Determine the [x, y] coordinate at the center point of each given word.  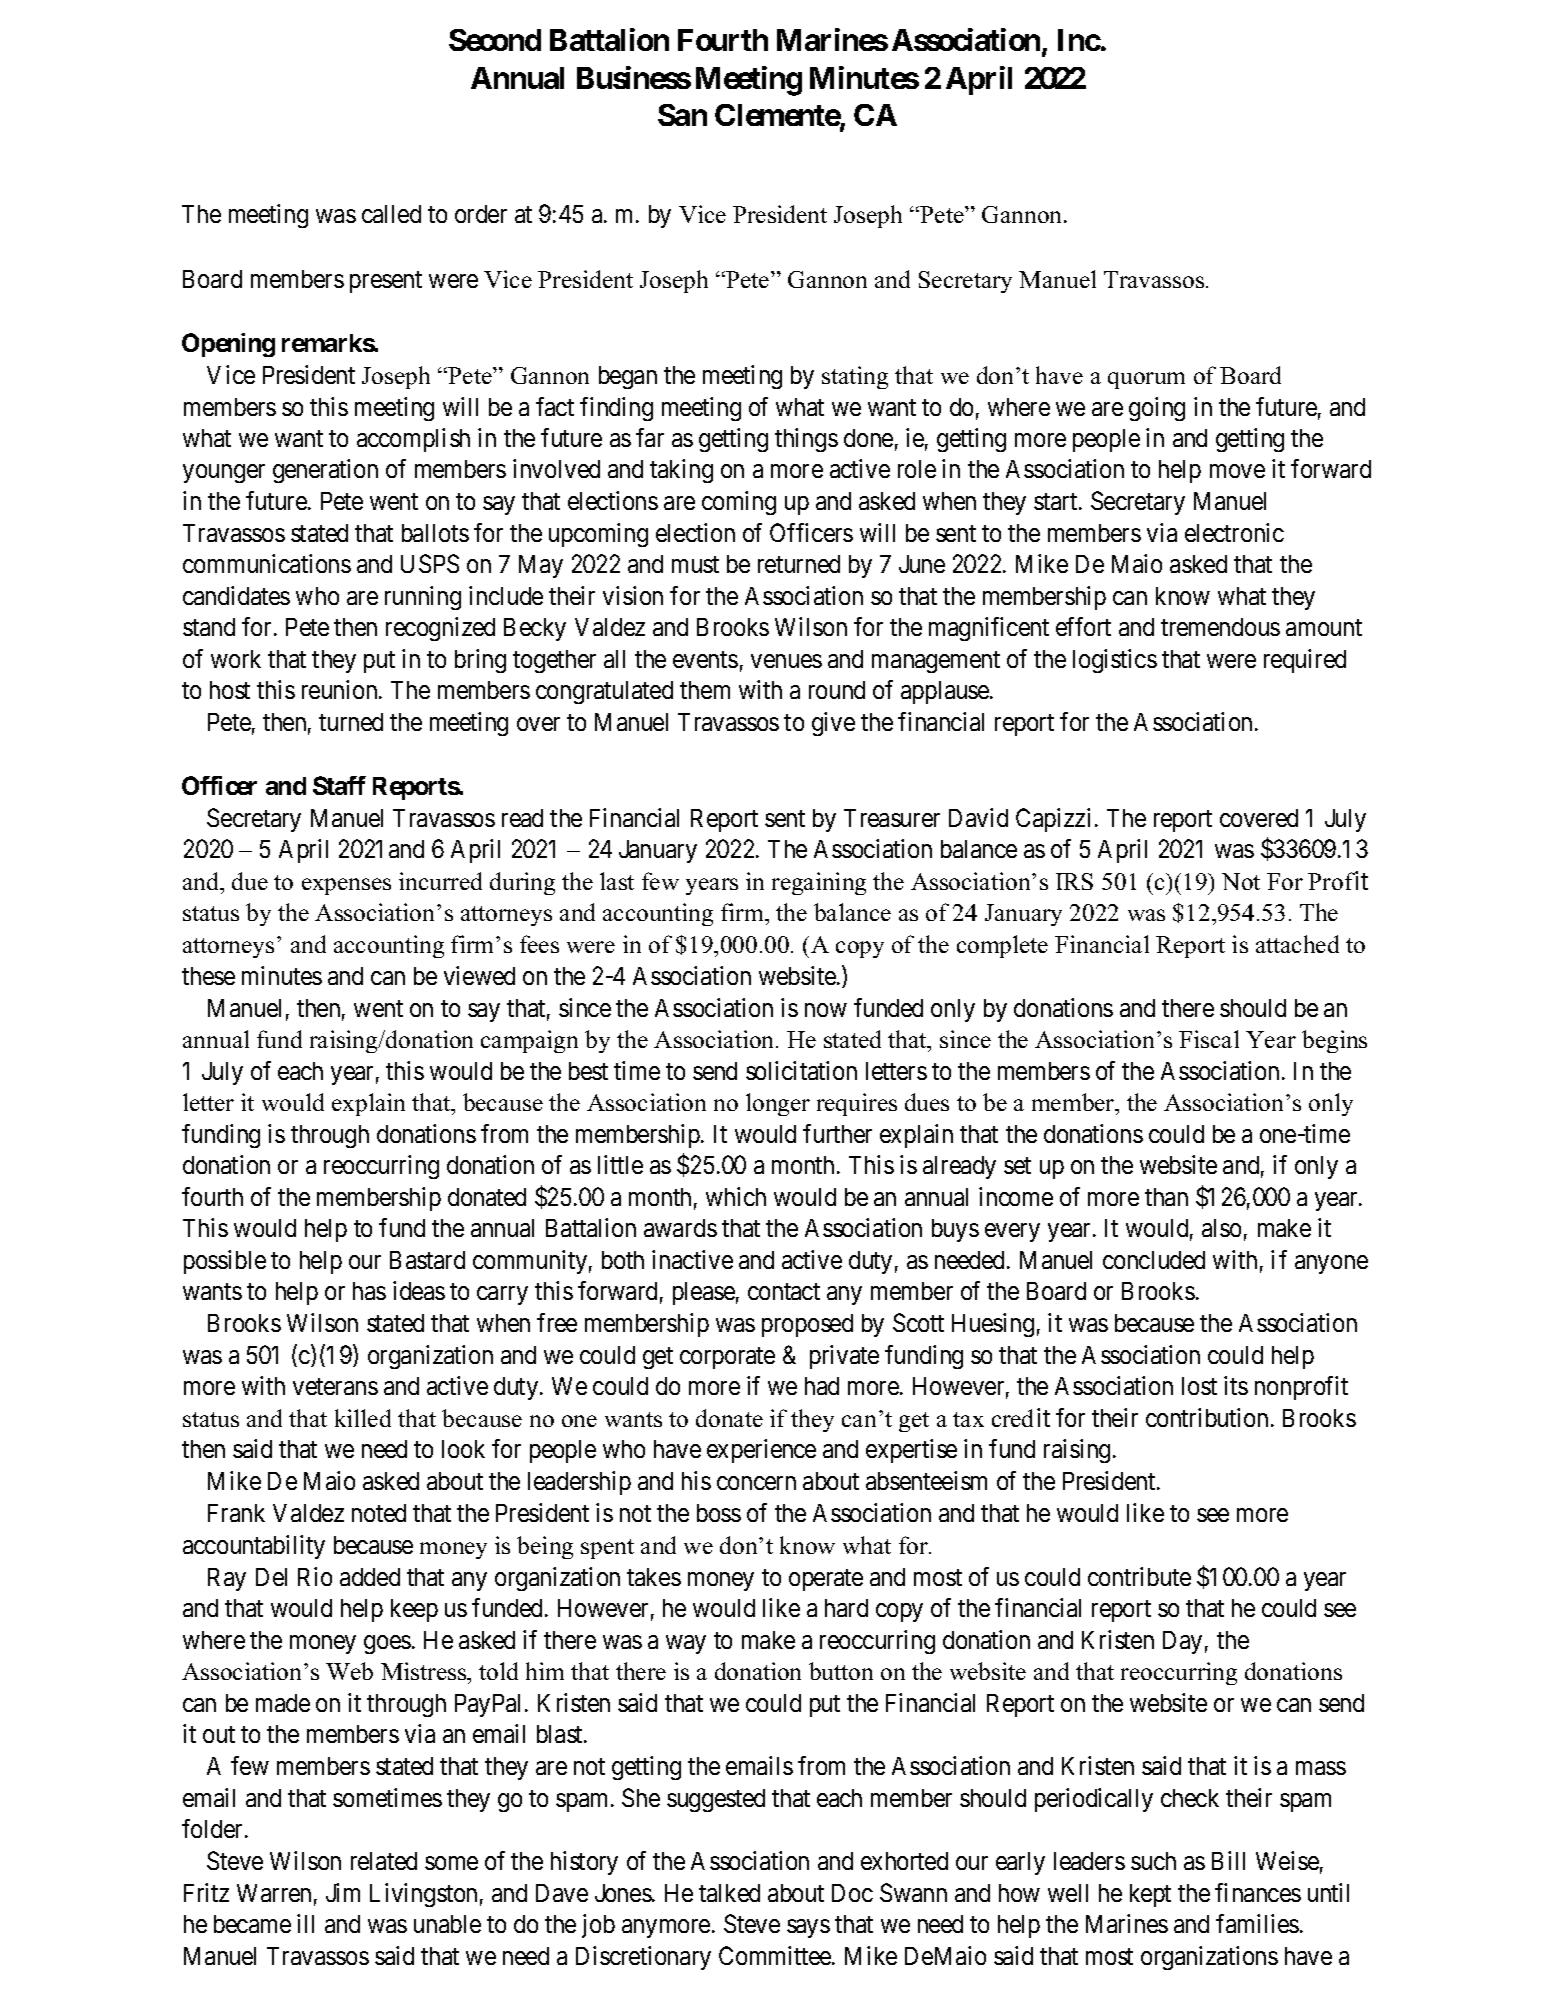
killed [363, 1418]
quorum [1146, 380]
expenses [346, 886]
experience [761, 1451]
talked [729, 1893]
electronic [1234, 532]
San [682, 115]
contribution [1207, 1417]
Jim [343, 1892]
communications [267, 563]
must [695, 565]
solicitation [801, 1070]
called [391, 214]
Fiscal [1209, 1039]
